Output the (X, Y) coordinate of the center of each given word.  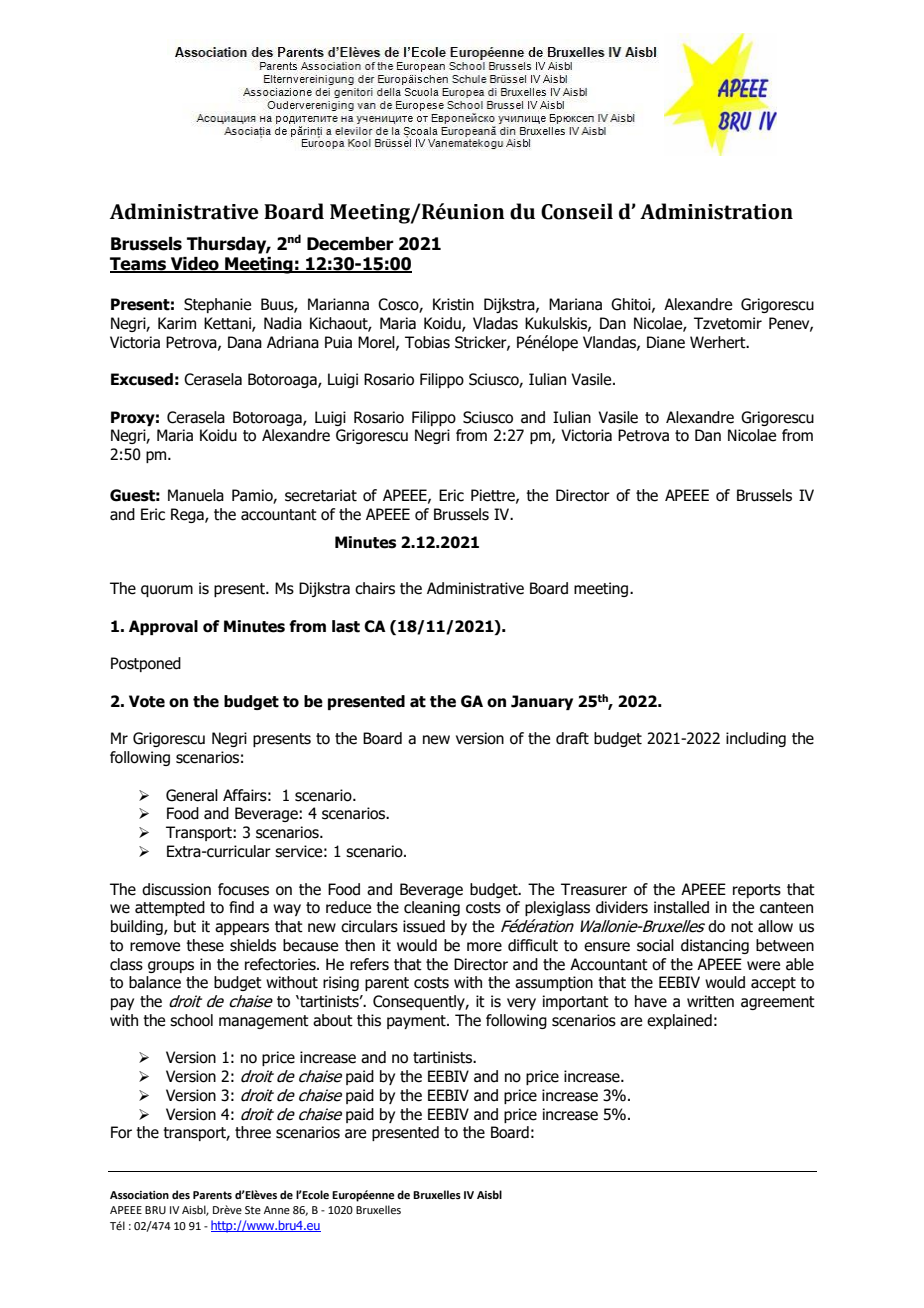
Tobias (427, 342)
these (205, 945)
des (181, 1194)
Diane (666, 342)
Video (195, 265)
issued (424, 926)
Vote (147, 701)
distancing (715, 946)
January (542, 702)
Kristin (453, 304)
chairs (375, 588)
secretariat (321, 495)
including (756, 739)
